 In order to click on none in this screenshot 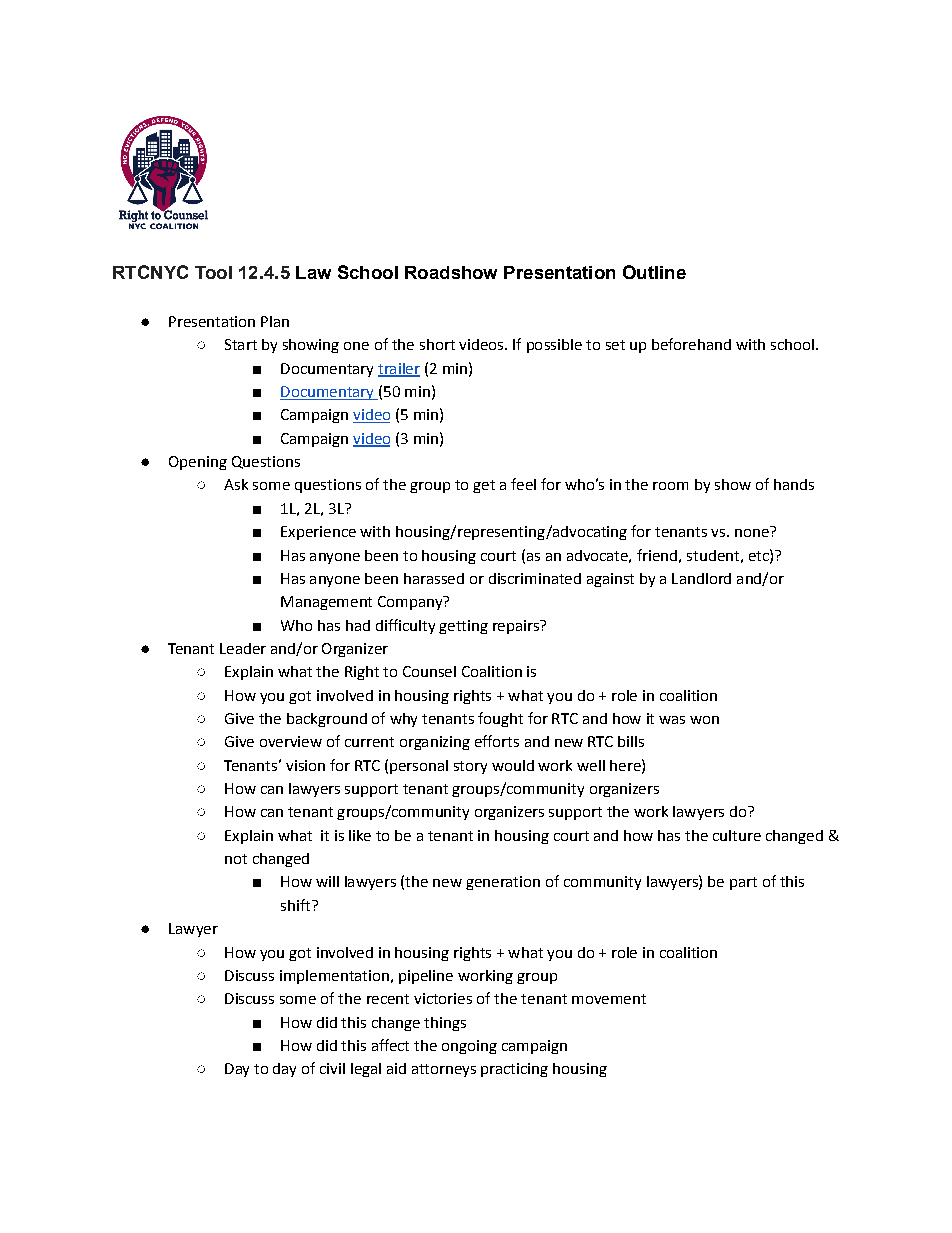, I will do `click(753, 531)`.
